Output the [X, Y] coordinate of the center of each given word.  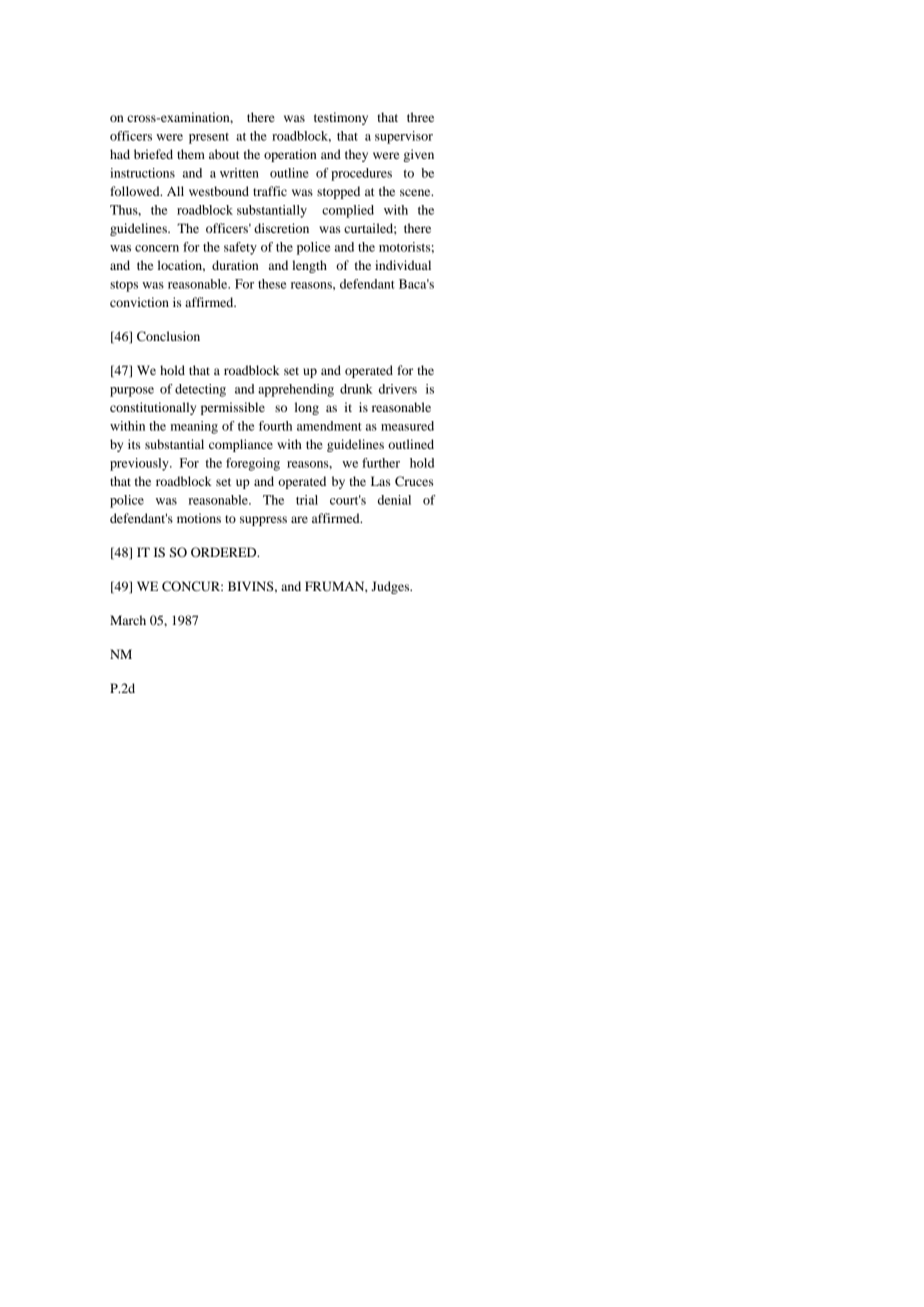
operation [290, 155]
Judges [391, 587]
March [128, 620]
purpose [132, 392]
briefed [153, 154]
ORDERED [225, 552]
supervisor [404, 137]
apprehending [296, 390]
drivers [398, 389]
